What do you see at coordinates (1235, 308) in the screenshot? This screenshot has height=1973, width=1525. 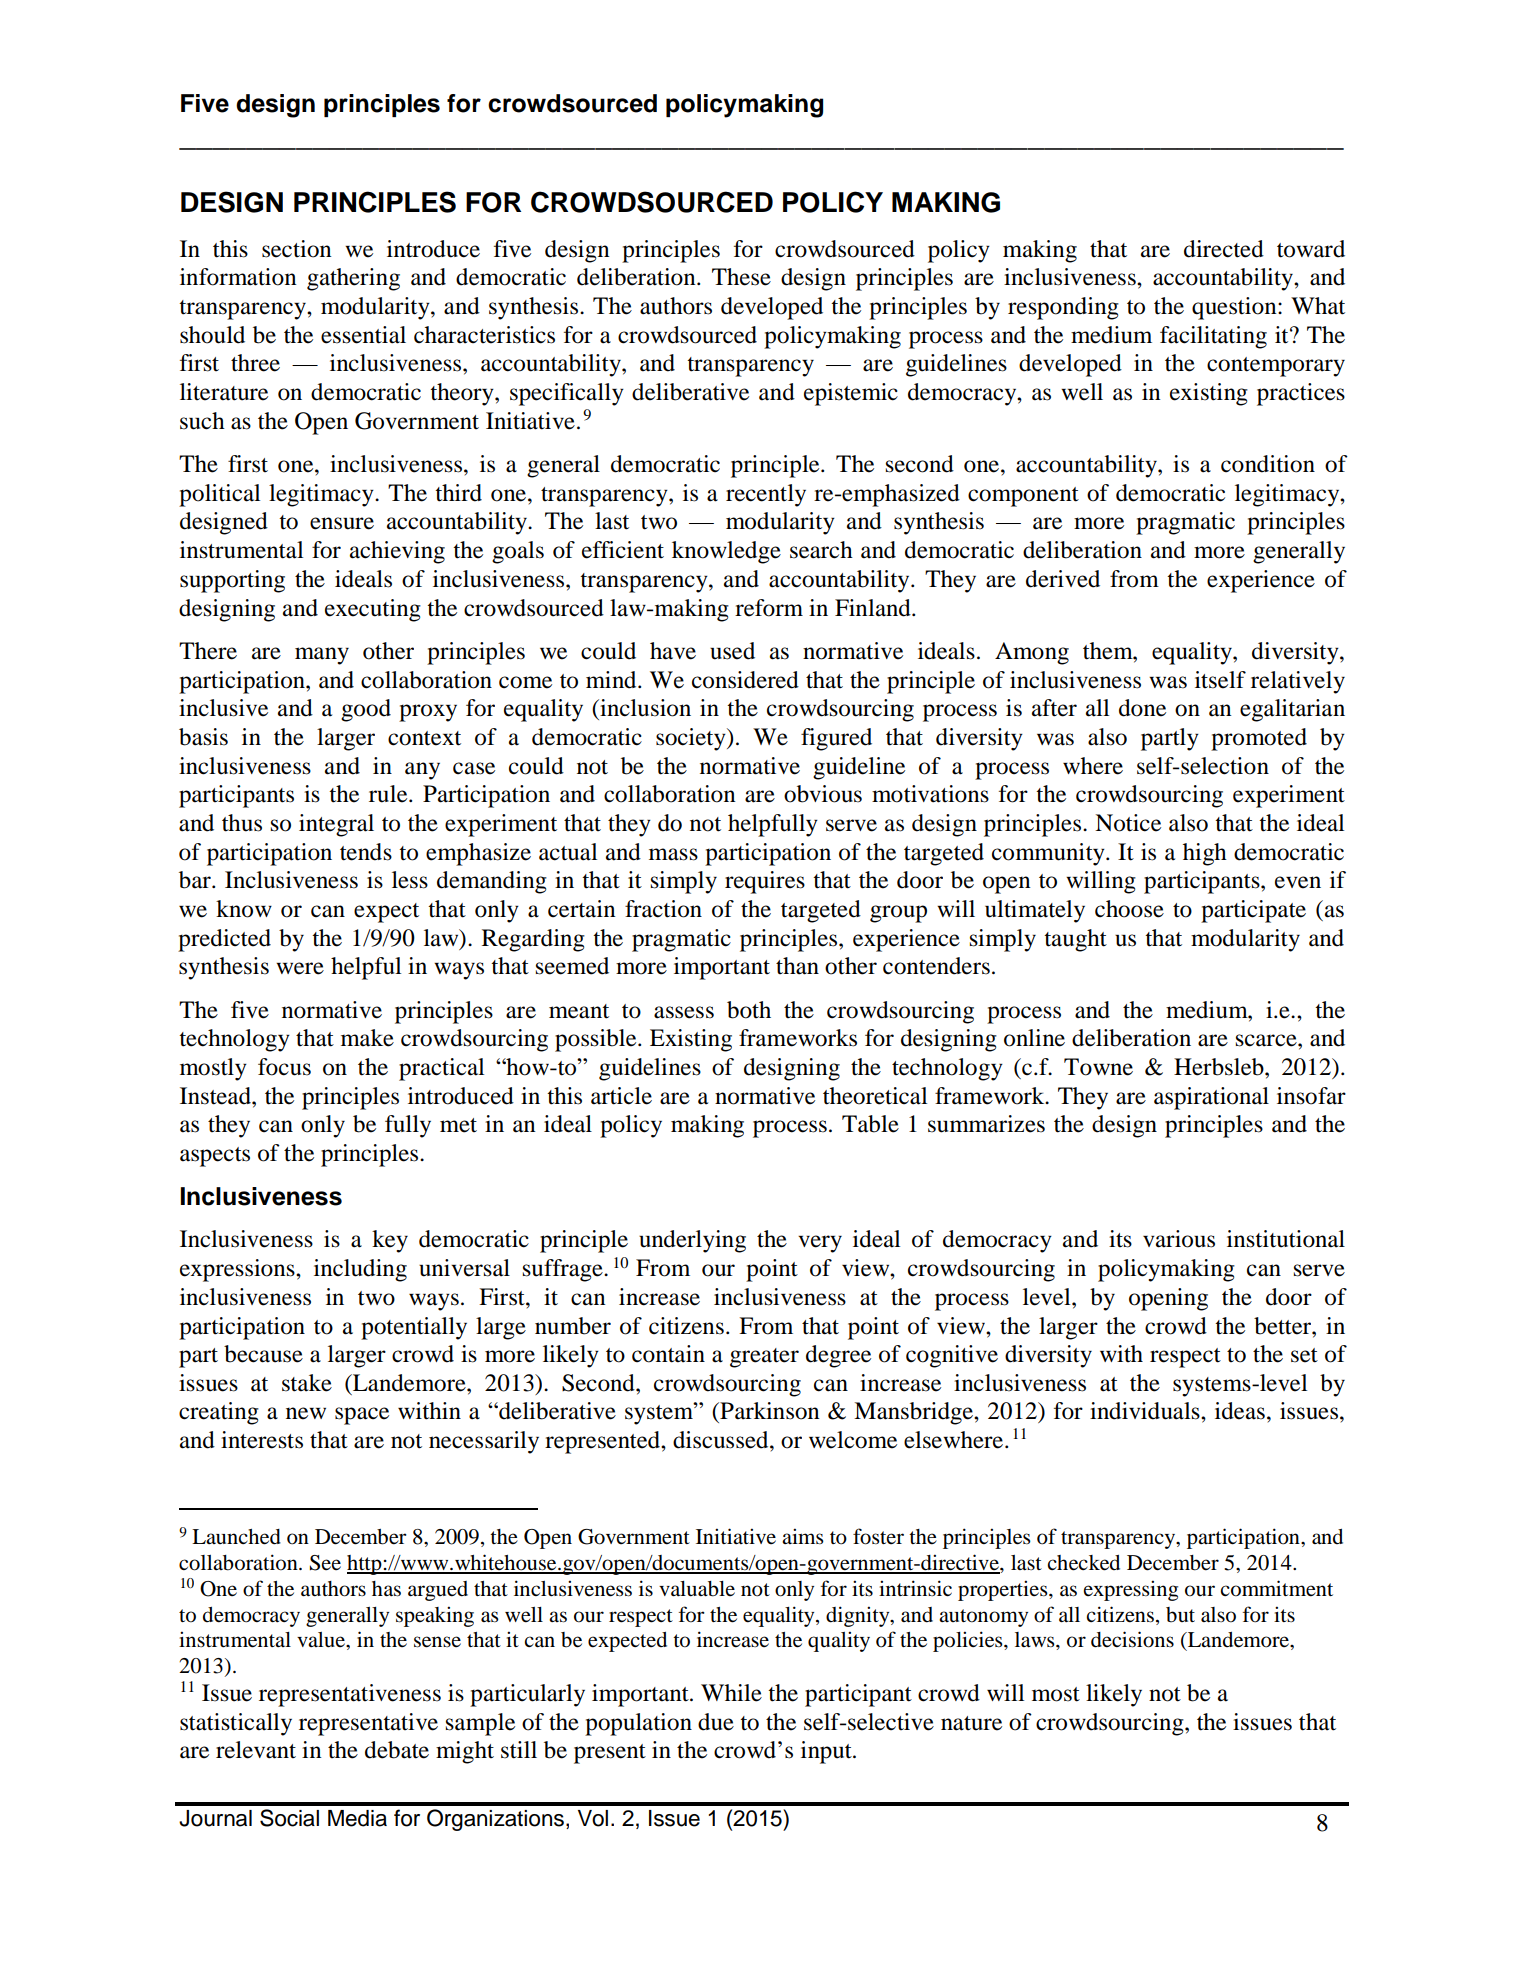 I see `question` at bounding box center [1235, 308].
